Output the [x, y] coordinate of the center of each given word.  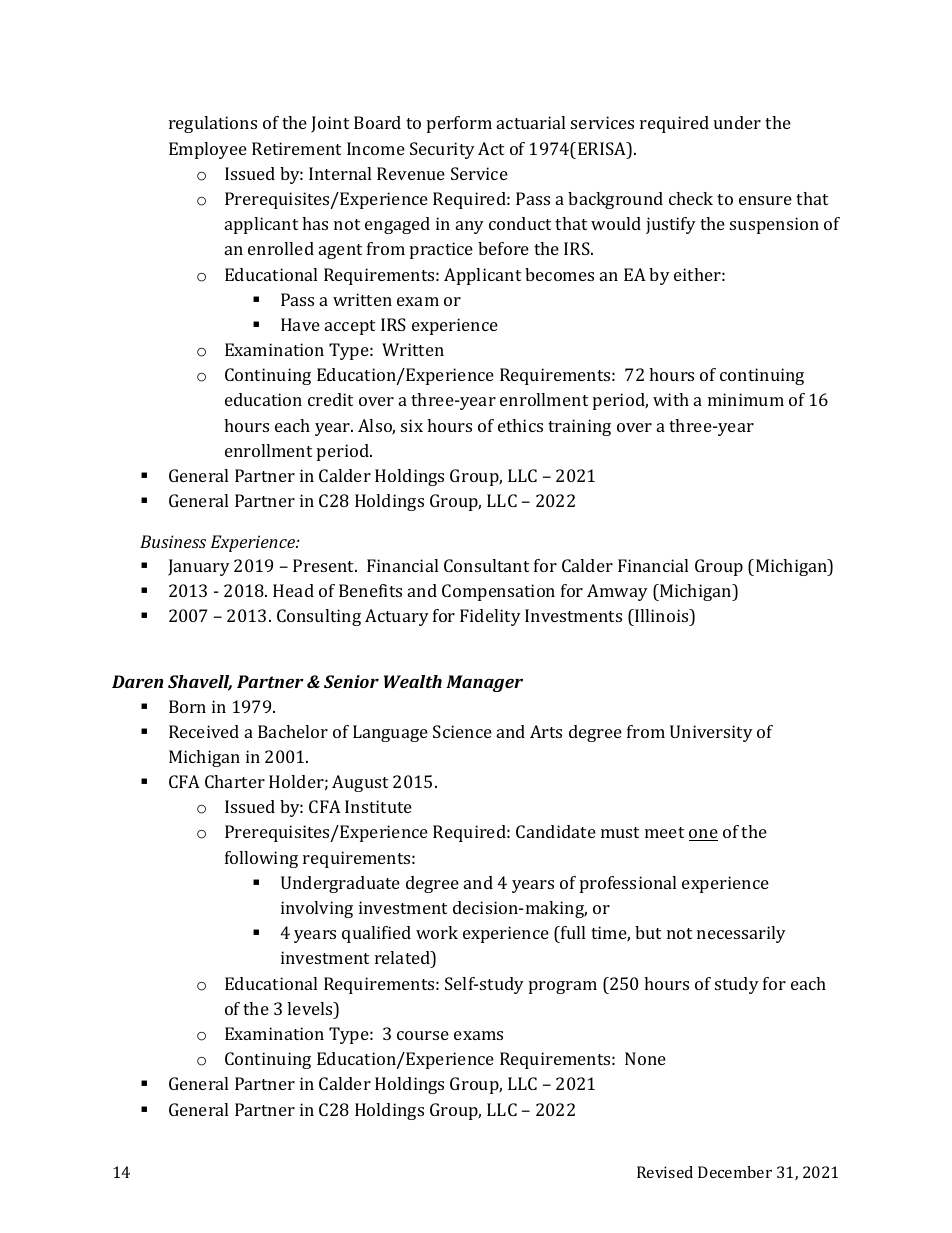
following [261, 859]
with [671, 399]
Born [187, 706]
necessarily [741, 934]
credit [330, 399]
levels [311, 1008]
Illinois [662, 617]
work [437, 932]
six [412, 425]
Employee [208, 150]
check [691, 198]
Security [442, 150]
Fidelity [490, 617]
